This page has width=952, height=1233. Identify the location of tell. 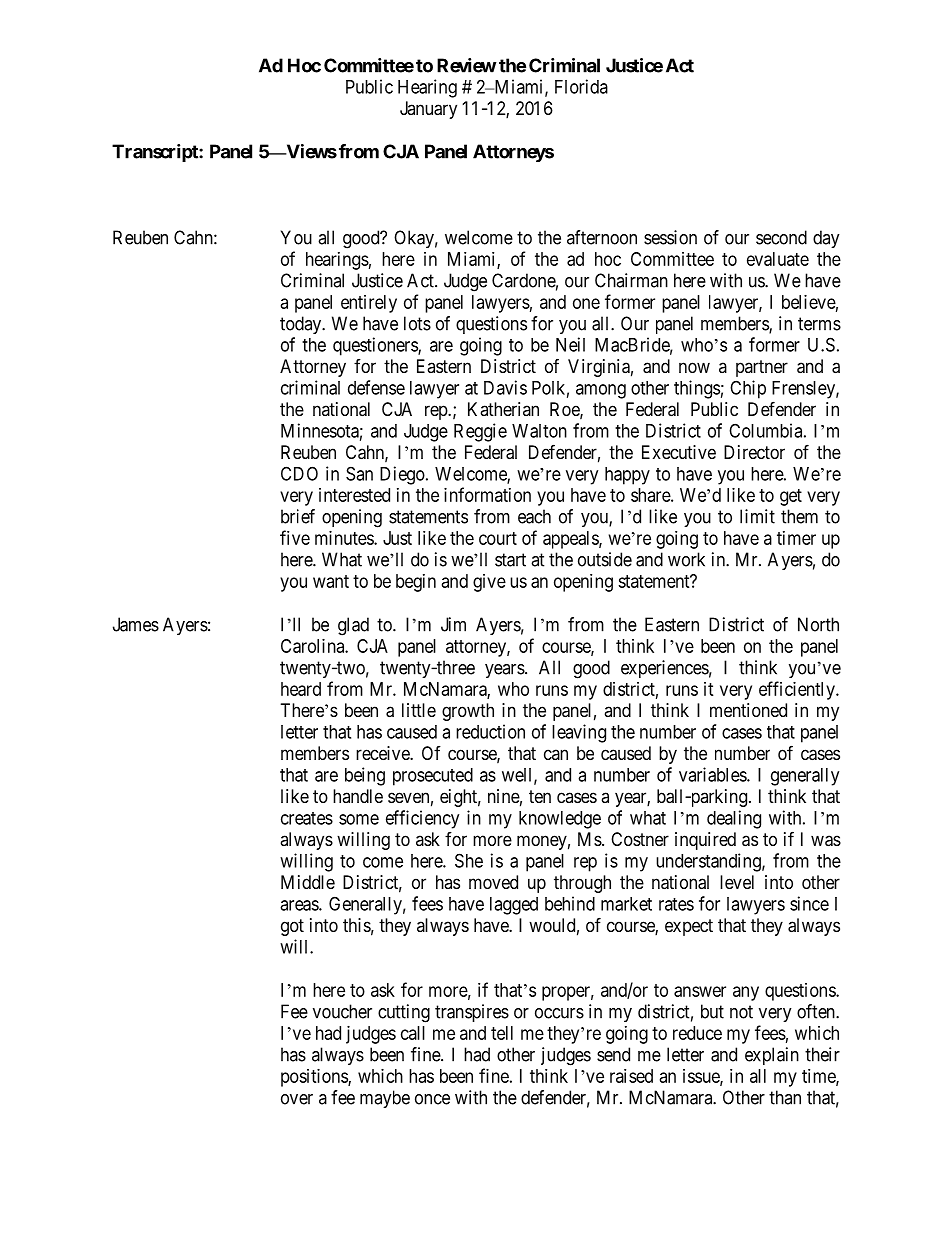
(502, 1033).
